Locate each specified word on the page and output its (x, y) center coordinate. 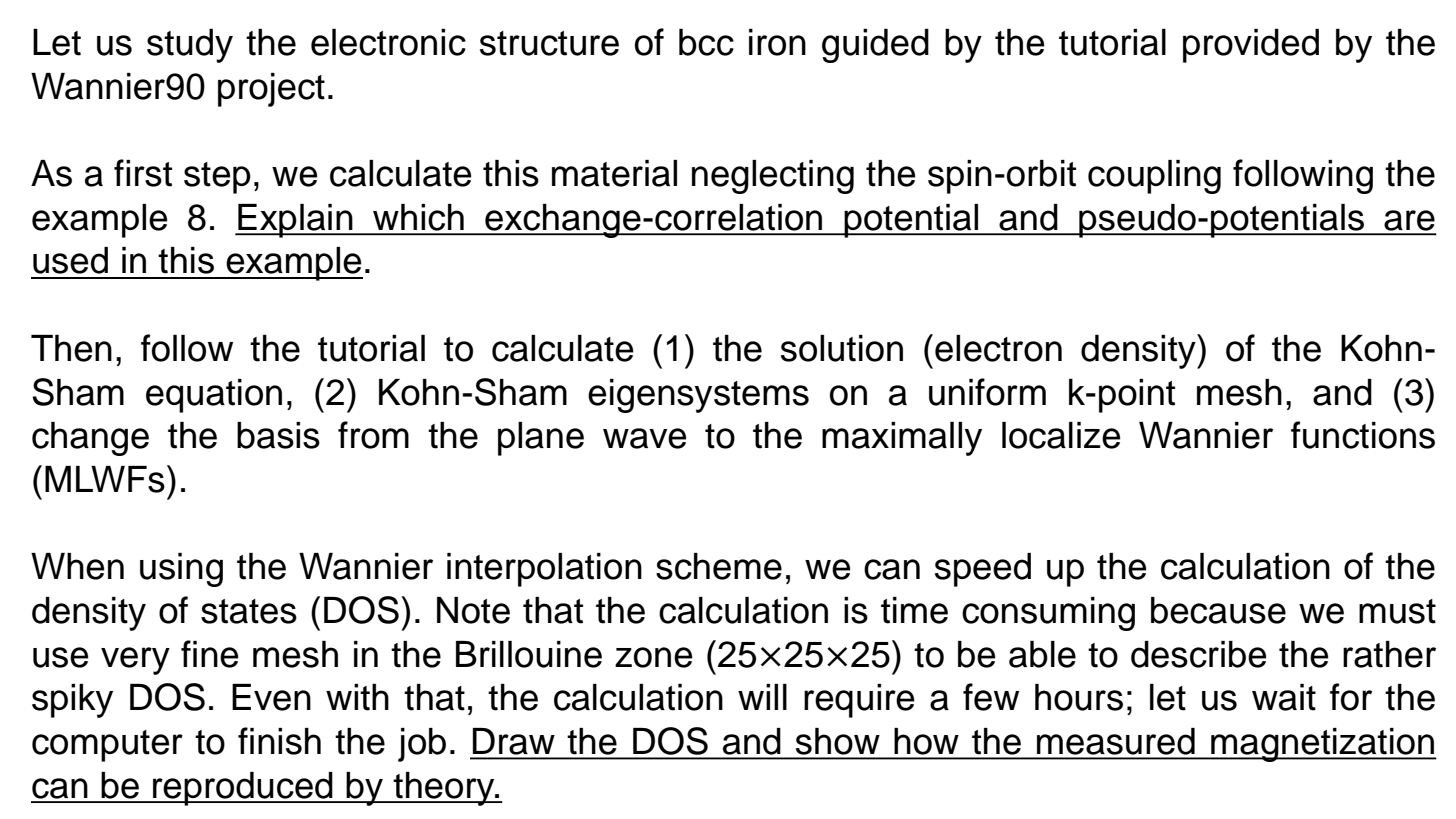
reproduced (243, 789)
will (762, 697)
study (190, 46)
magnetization (1322, 745)
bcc (706, 42)
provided (1251, 46)
